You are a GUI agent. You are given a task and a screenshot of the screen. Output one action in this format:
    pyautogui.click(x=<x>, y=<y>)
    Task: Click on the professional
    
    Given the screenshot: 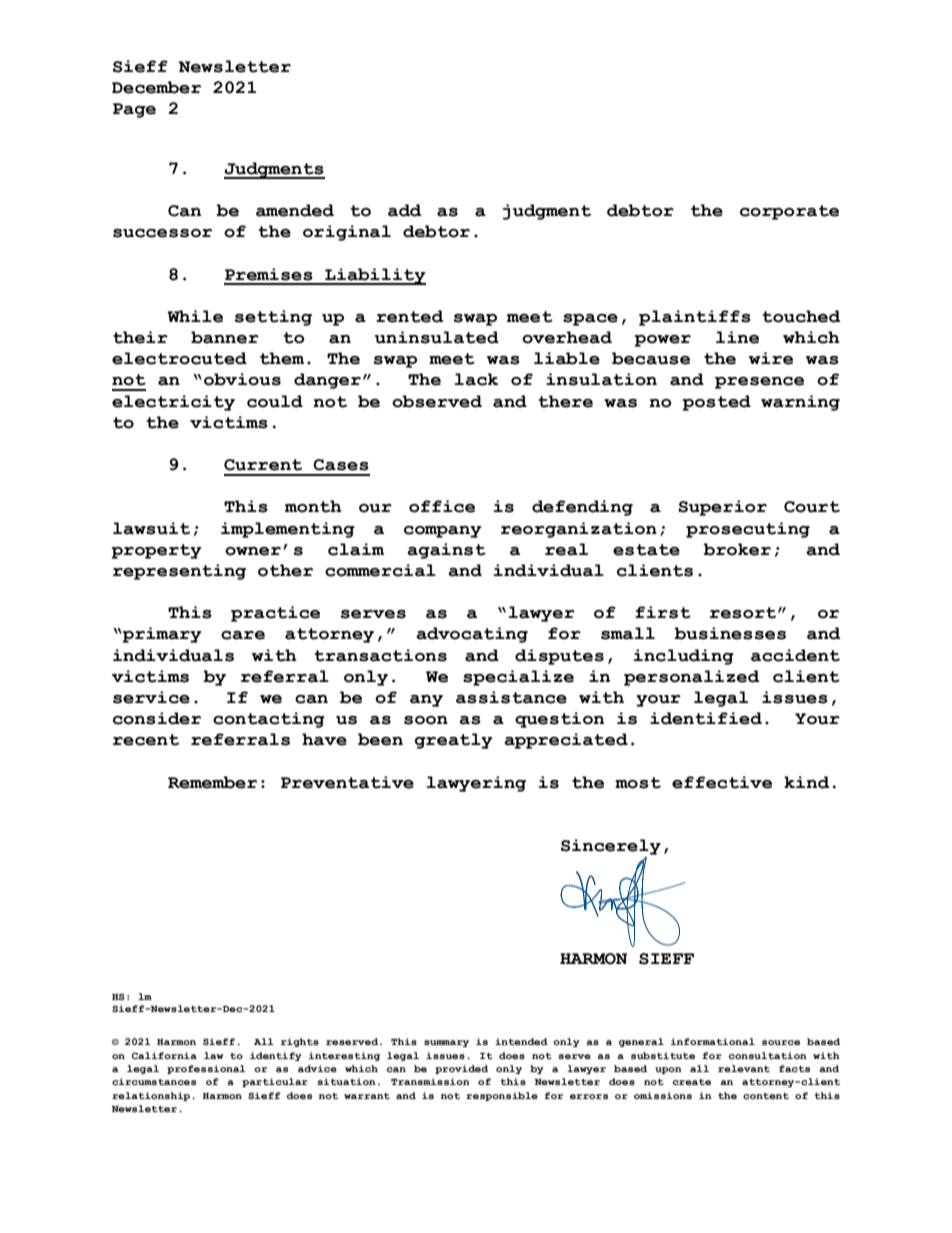 What is the action you would take?
    pyautogui.click(x=206, y=1069)
